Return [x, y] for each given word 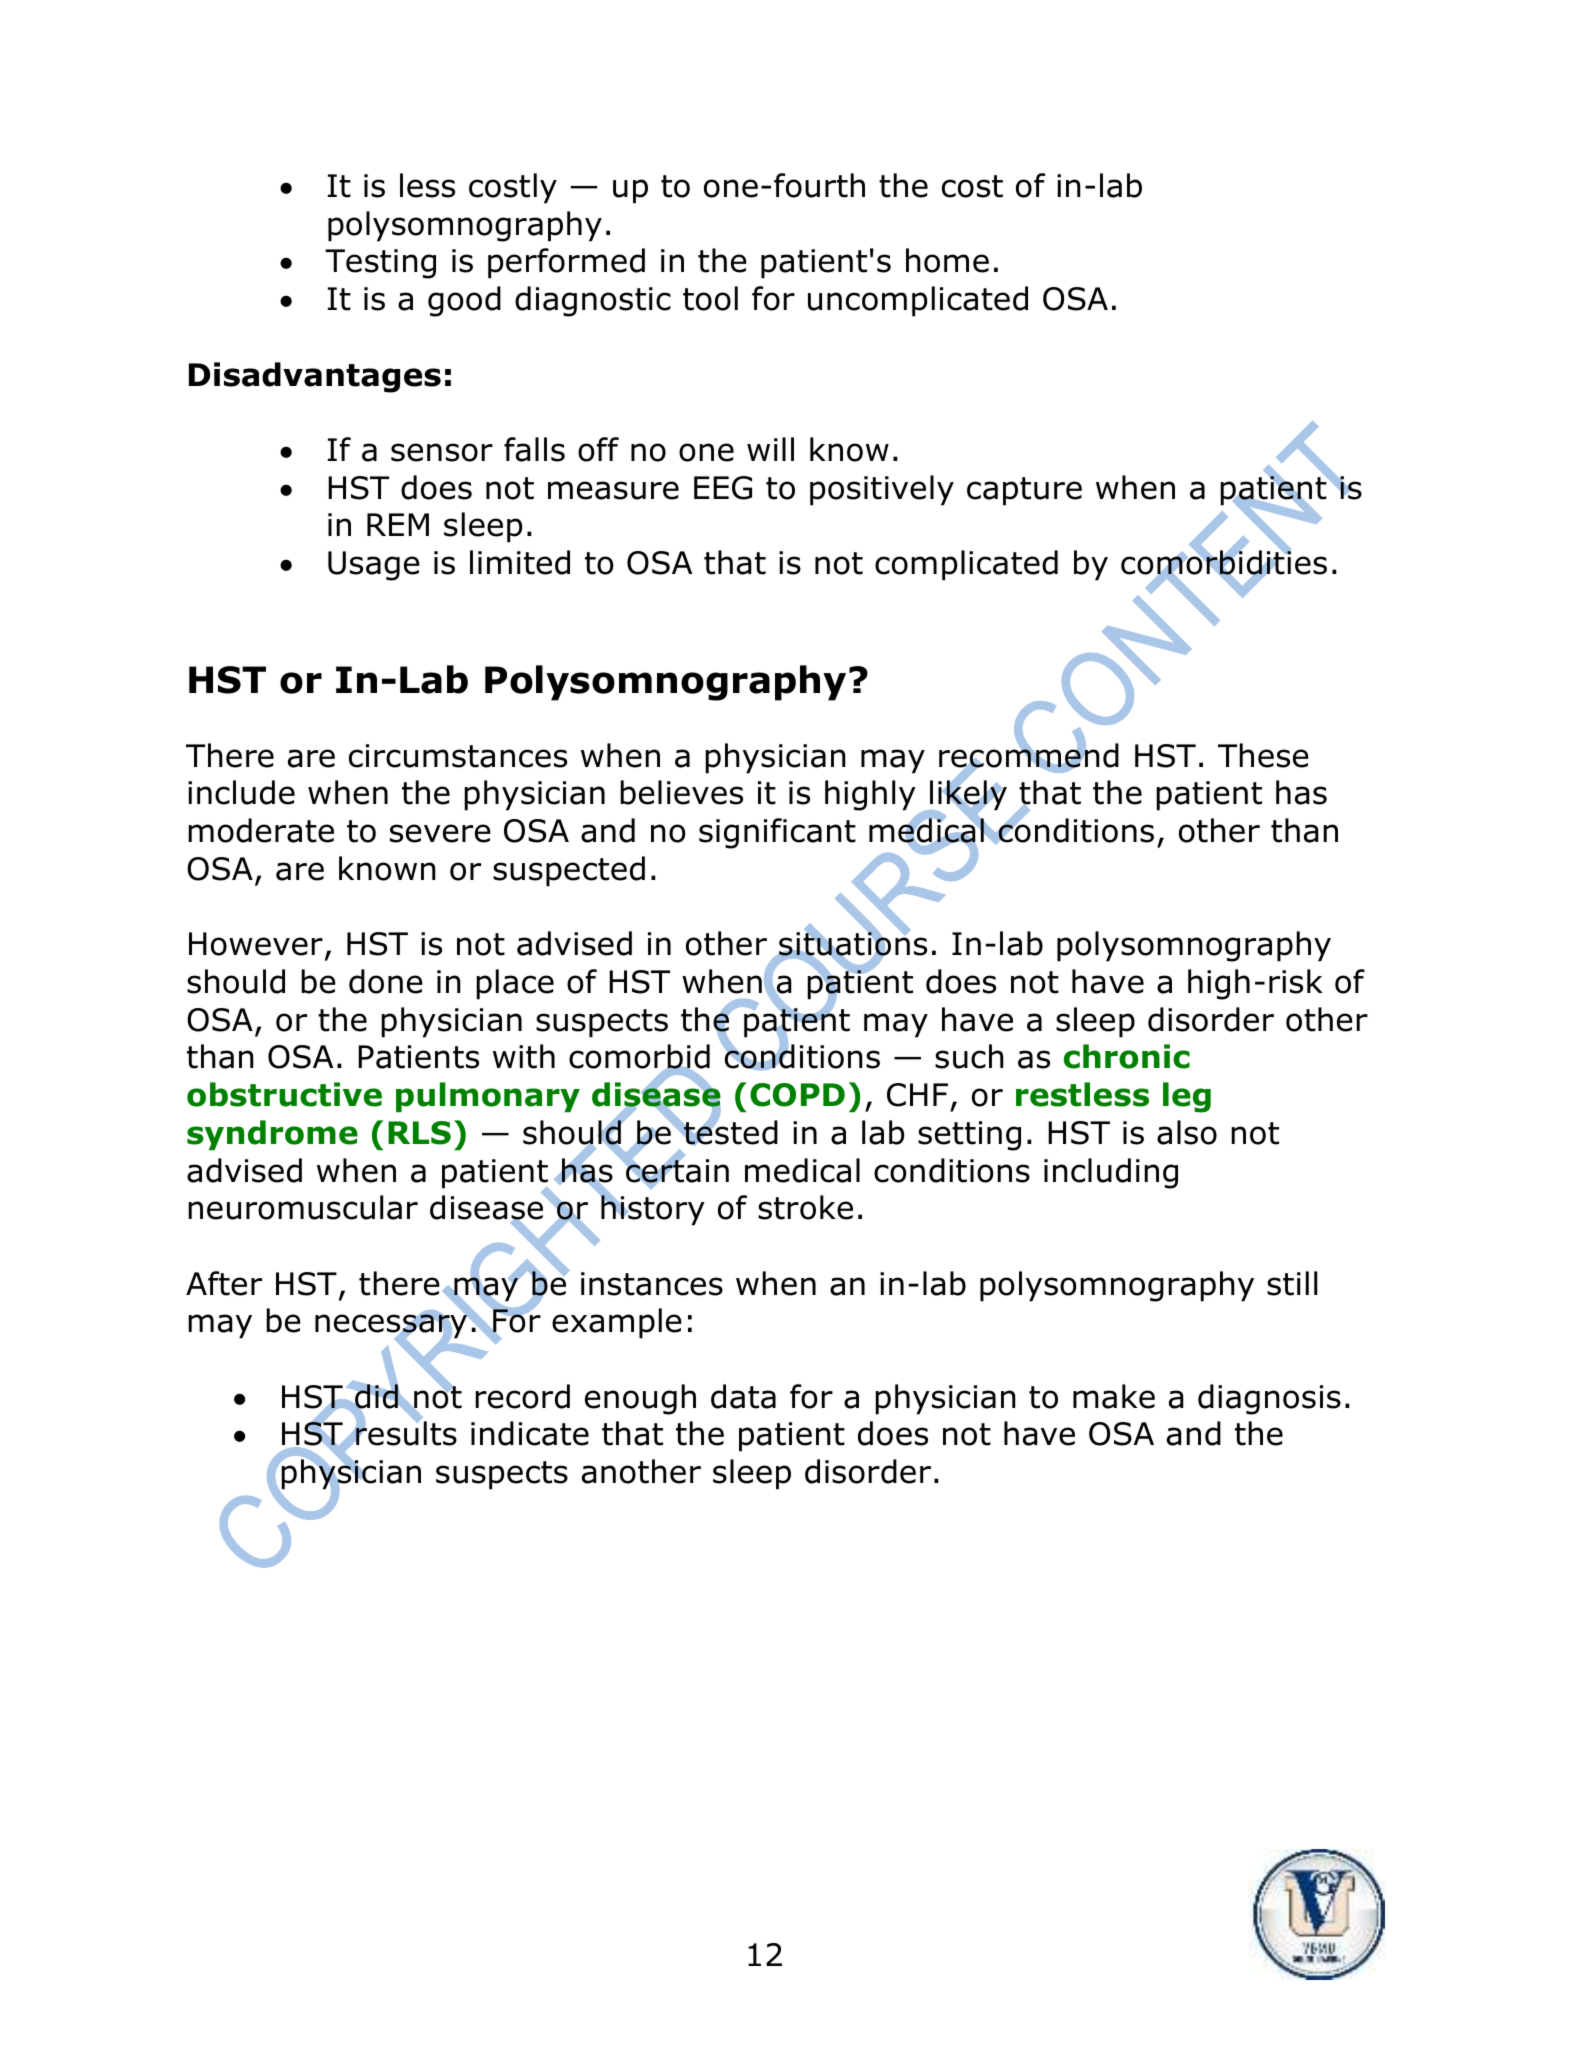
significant [777, 833]
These [1263, 755]
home [947, 260]
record [522, 1396]
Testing [380, 264]
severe [440, 833]
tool [710, 298]
